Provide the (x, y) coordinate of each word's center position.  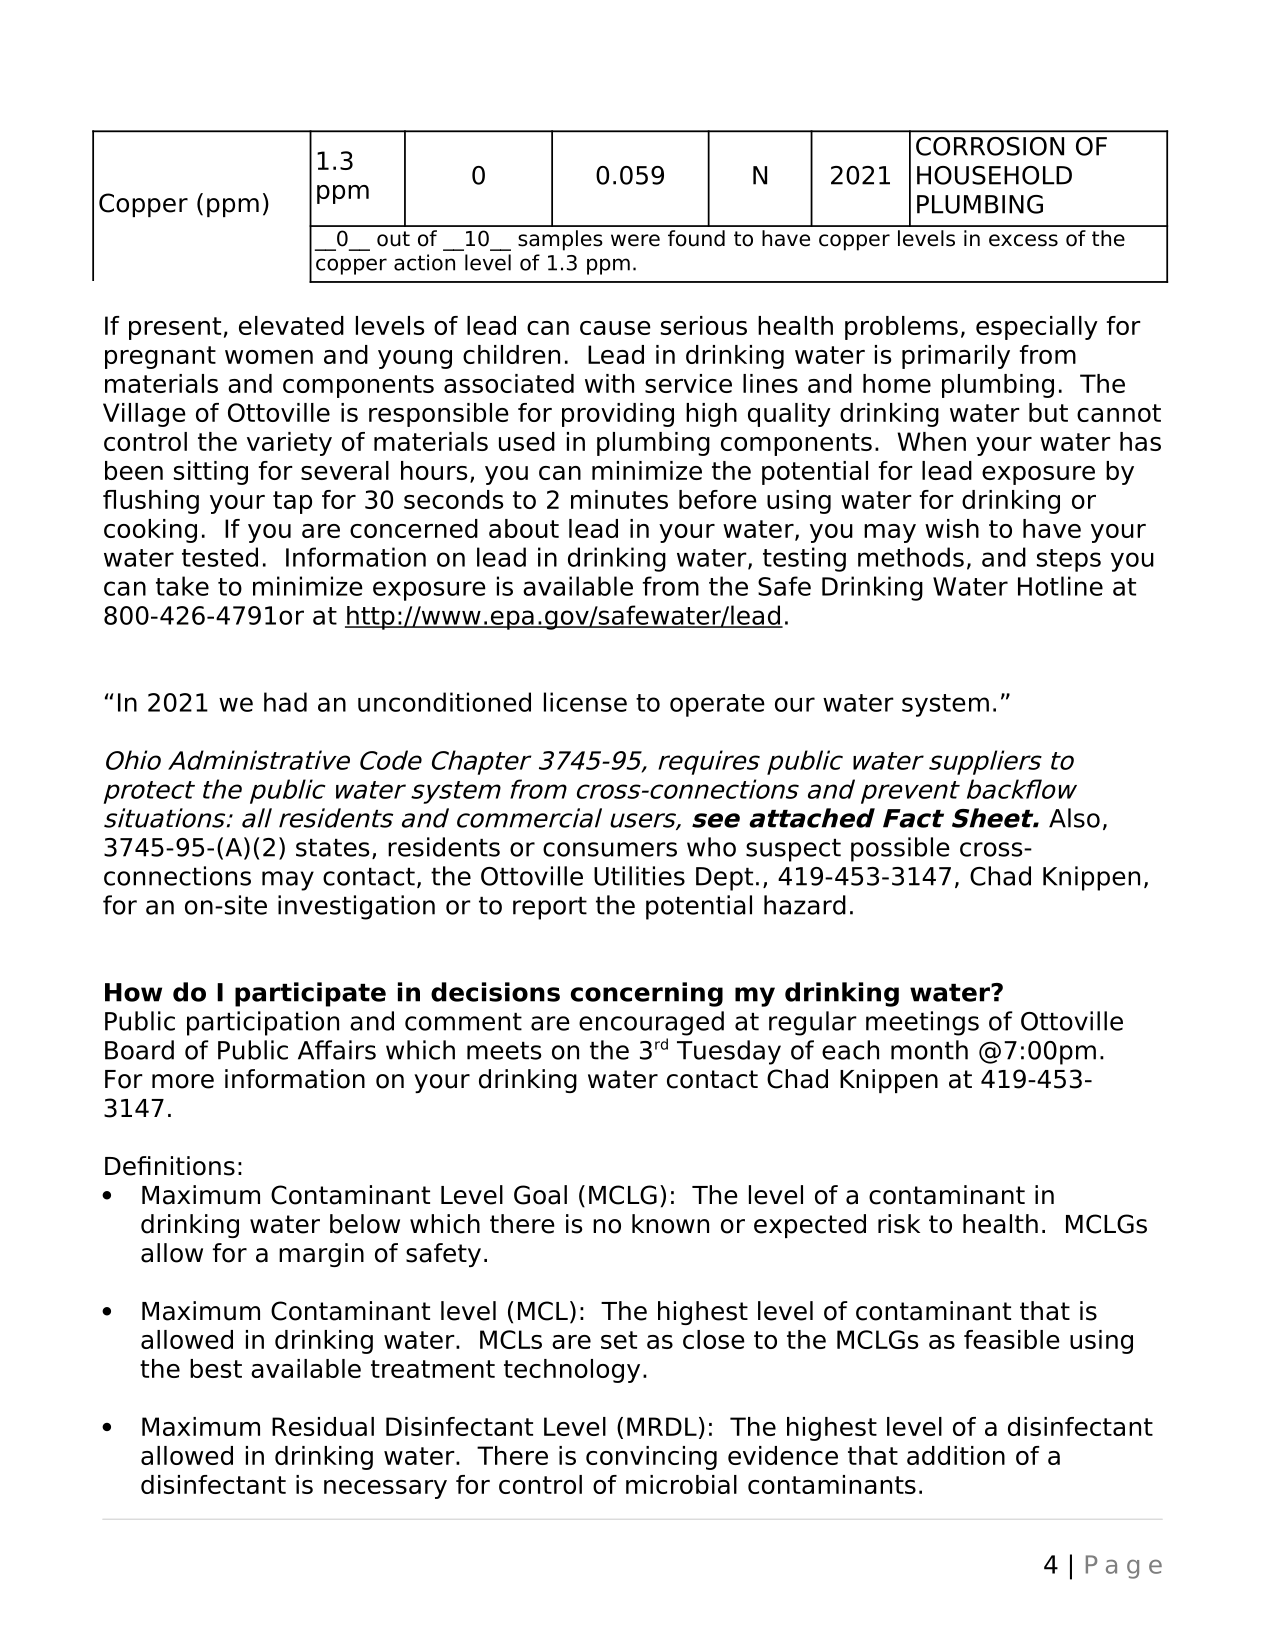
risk (899, 1224)
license (585, 702)
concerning (647, 994)
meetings (922, 1023)
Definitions (170, 1166)
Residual (323, 1426)
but (1048, 412)
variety (289, 444)
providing (618, 415)
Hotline (1060, 586)
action (424, 262)
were (635, 240)
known (670, 1224)
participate (310, 994)
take (182, 586)
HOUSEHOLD (994, 175)
